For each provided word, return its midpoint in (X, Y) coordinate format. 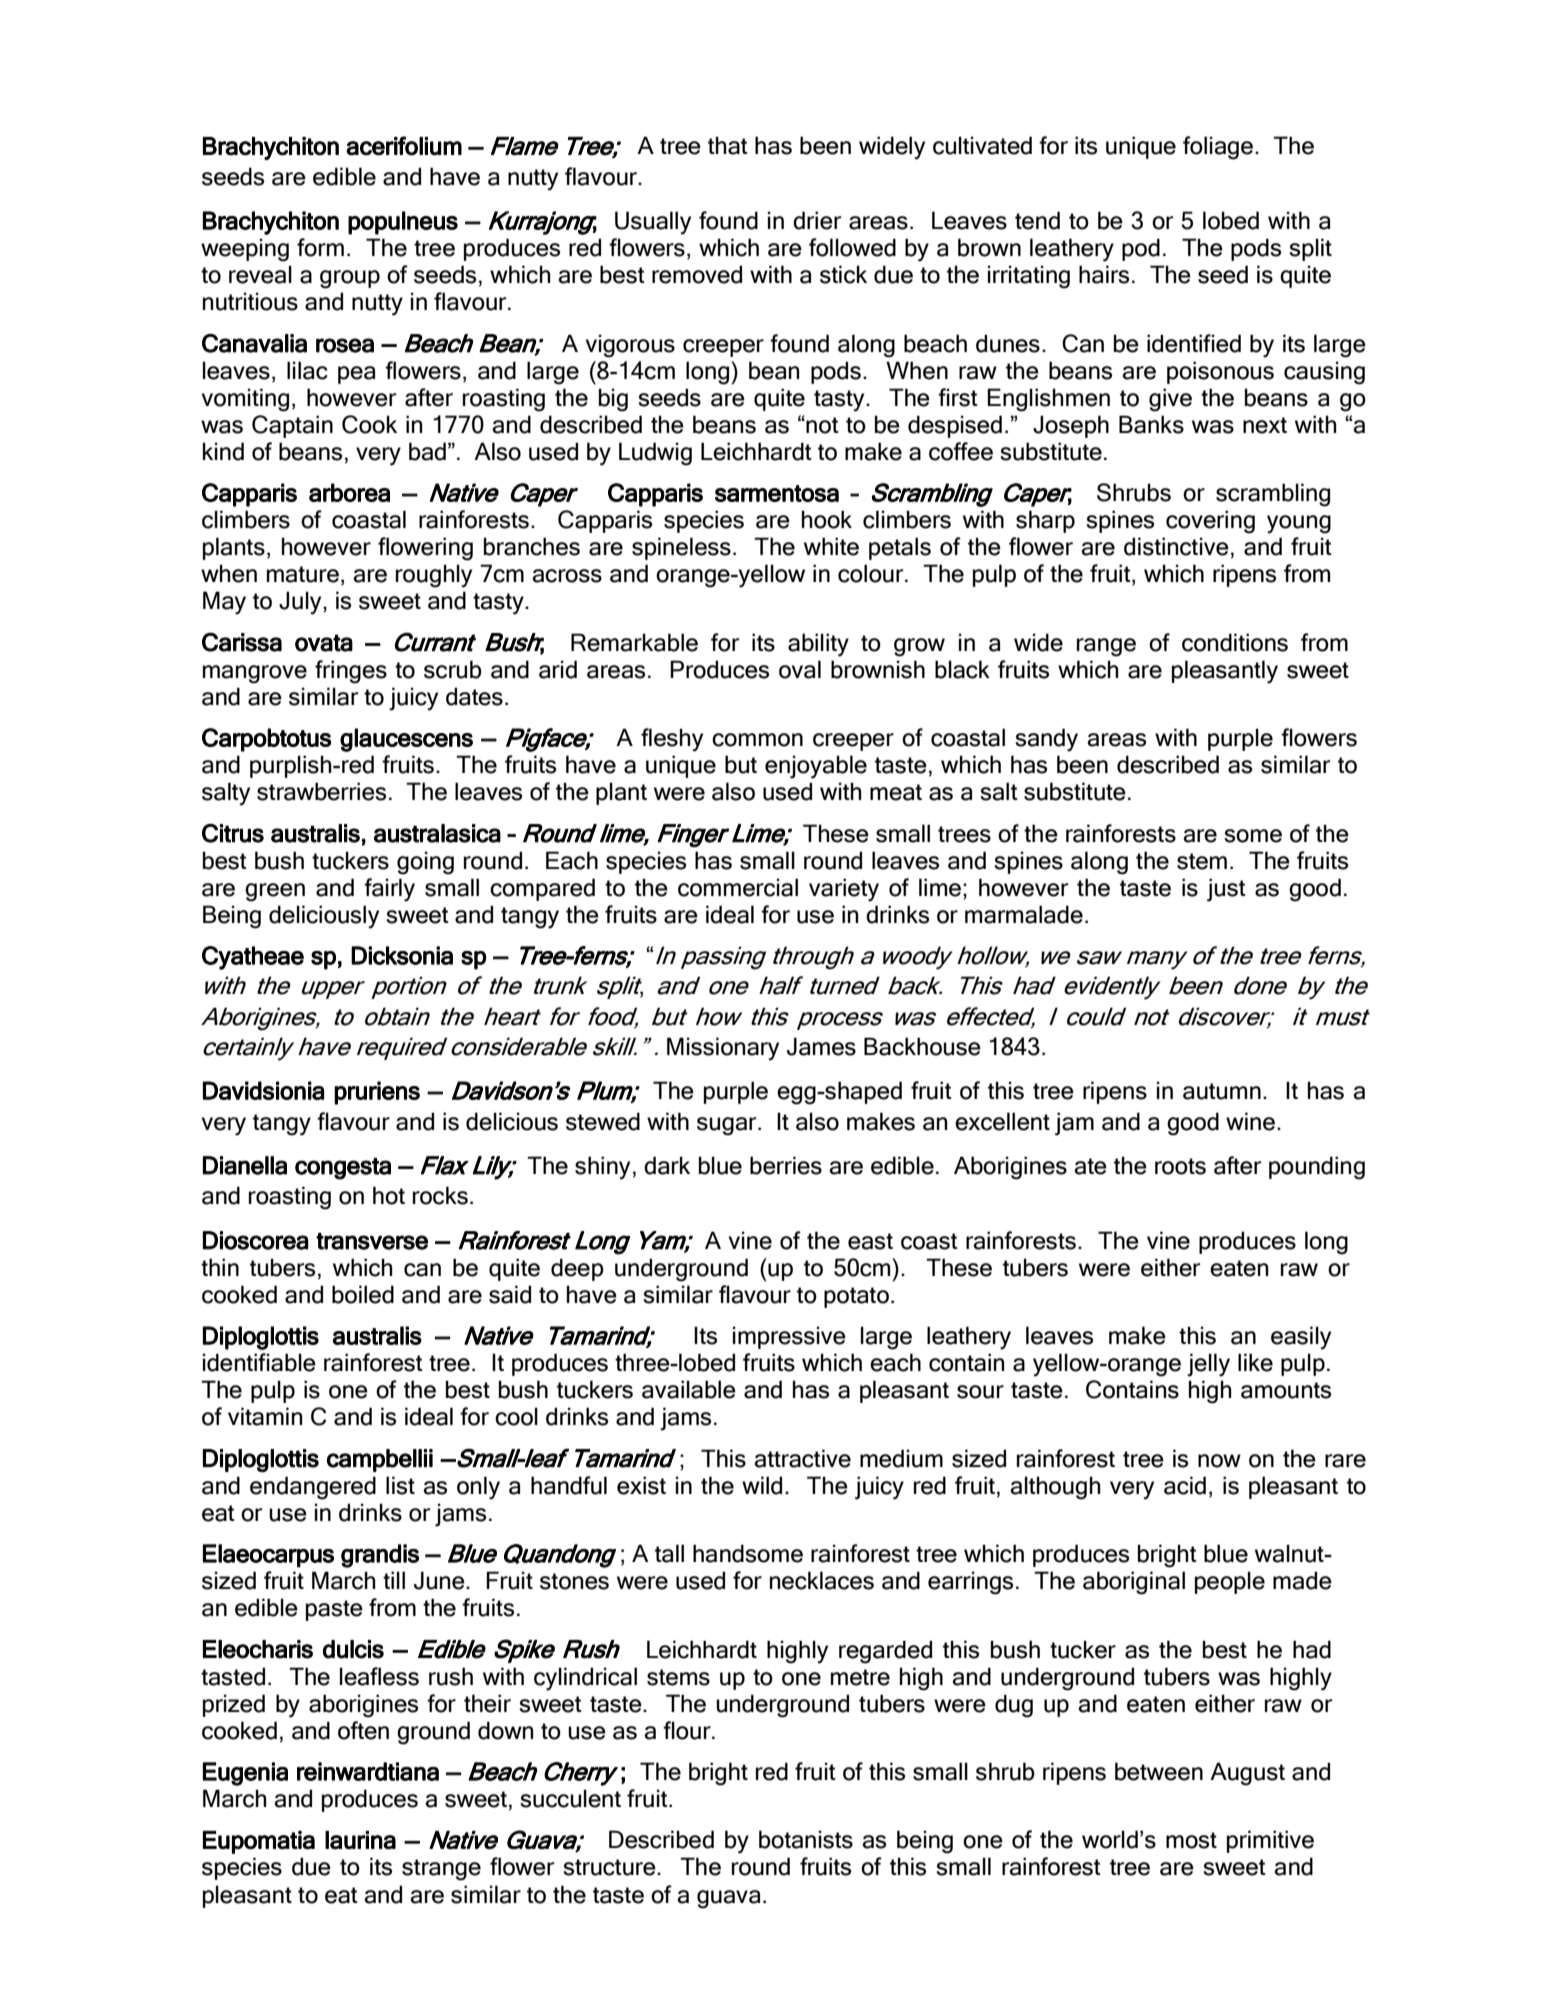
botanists (806, 1839)
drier (817, 220)
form (320, 247)
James (821, 1046)
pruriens (377, 1093)
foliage (1219, 148)
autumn (1222, 1091)
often (363, 1730)
